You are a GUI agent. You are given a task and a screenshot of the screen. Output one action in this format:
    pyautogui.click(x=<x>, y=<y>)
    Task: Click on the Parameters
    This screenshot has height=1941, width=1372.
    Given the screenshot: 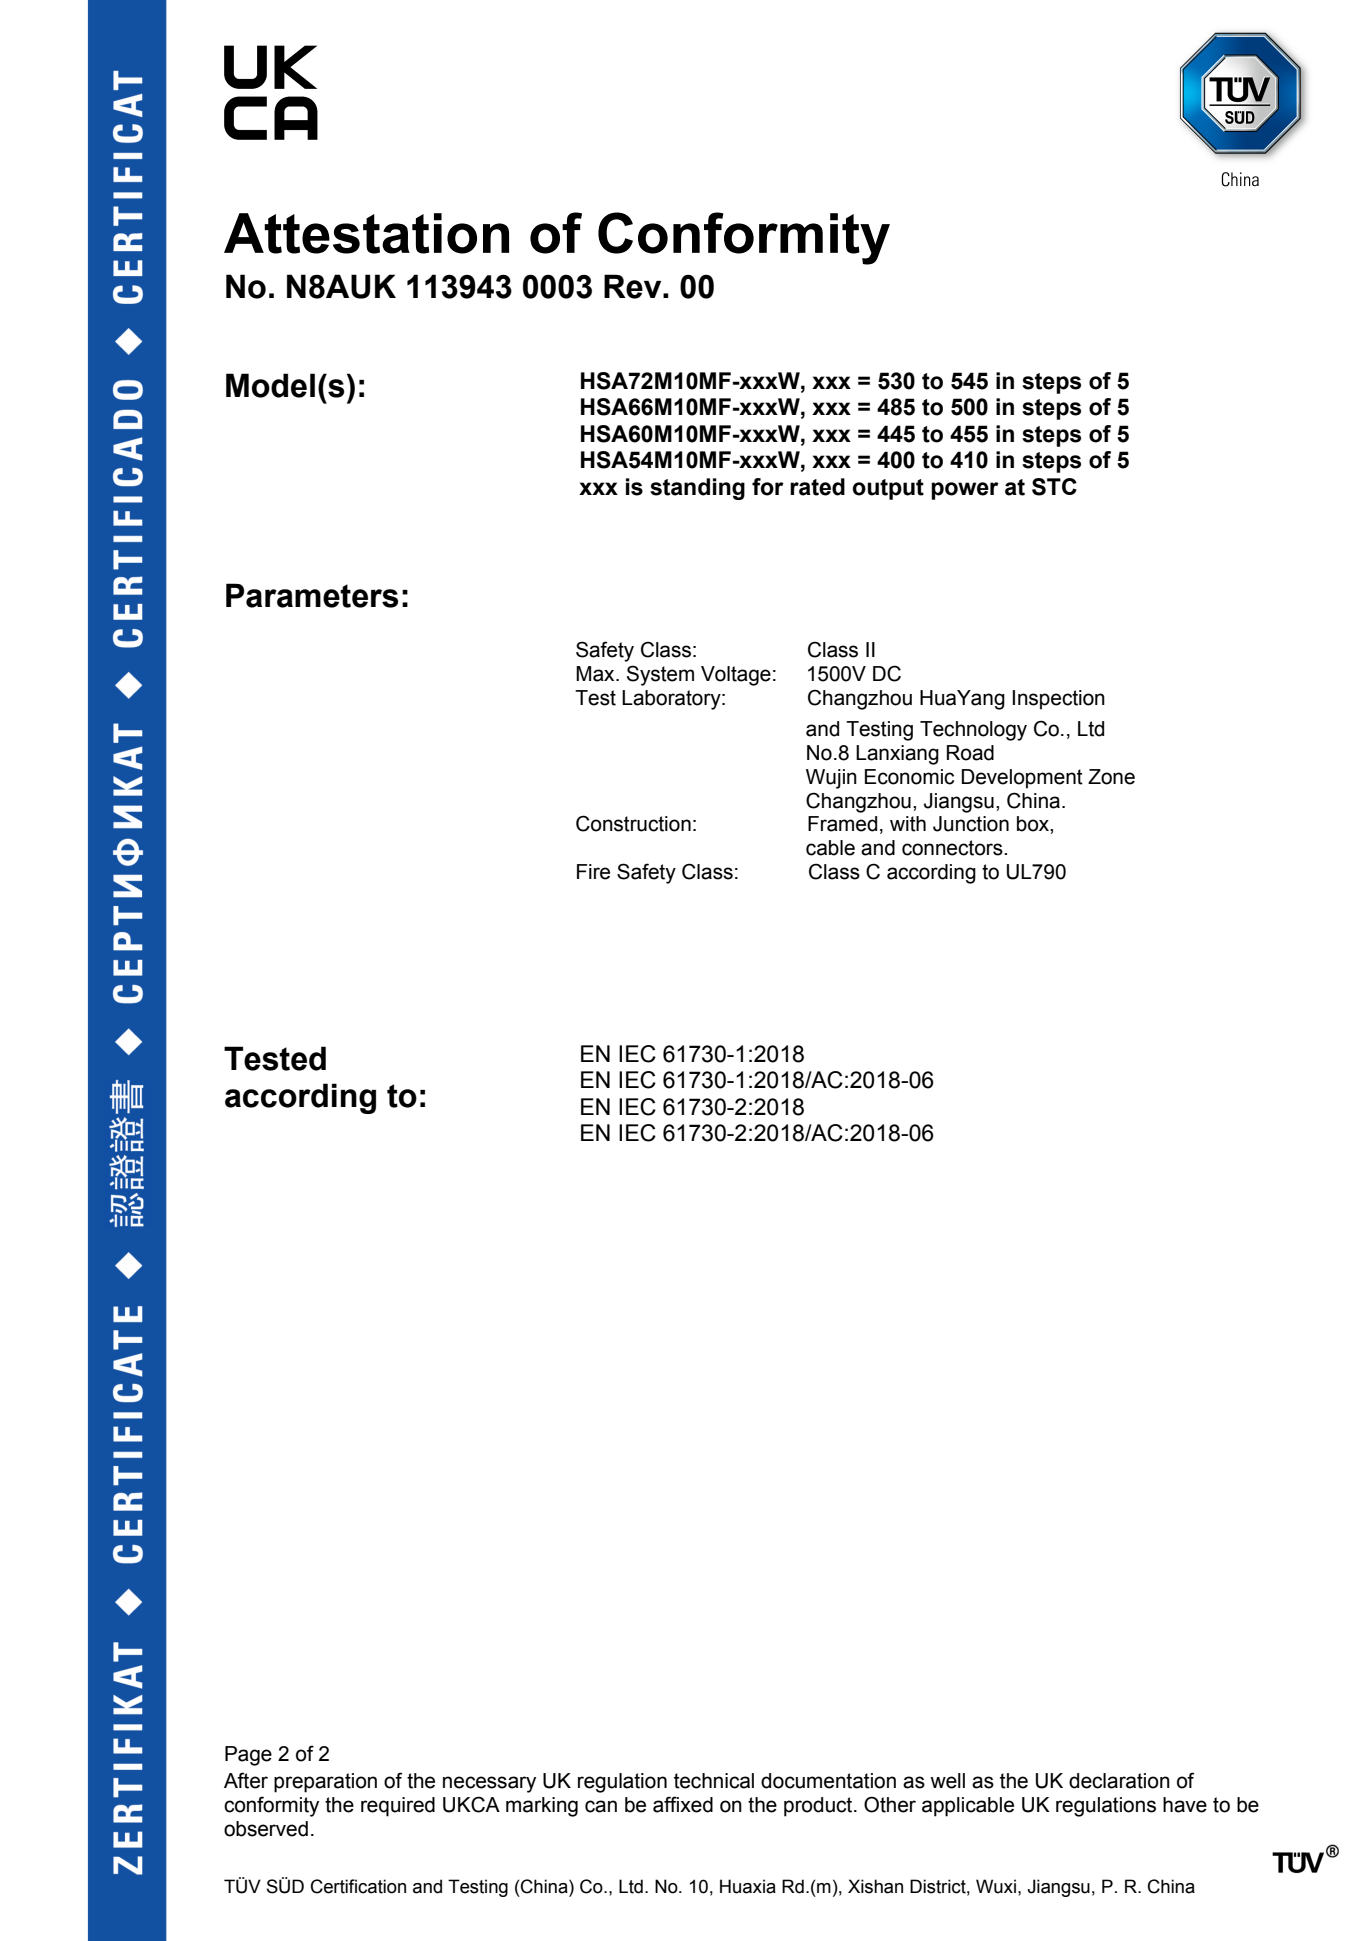 What is the action you would take?
    pyautogui.click(x=312, y=595)
